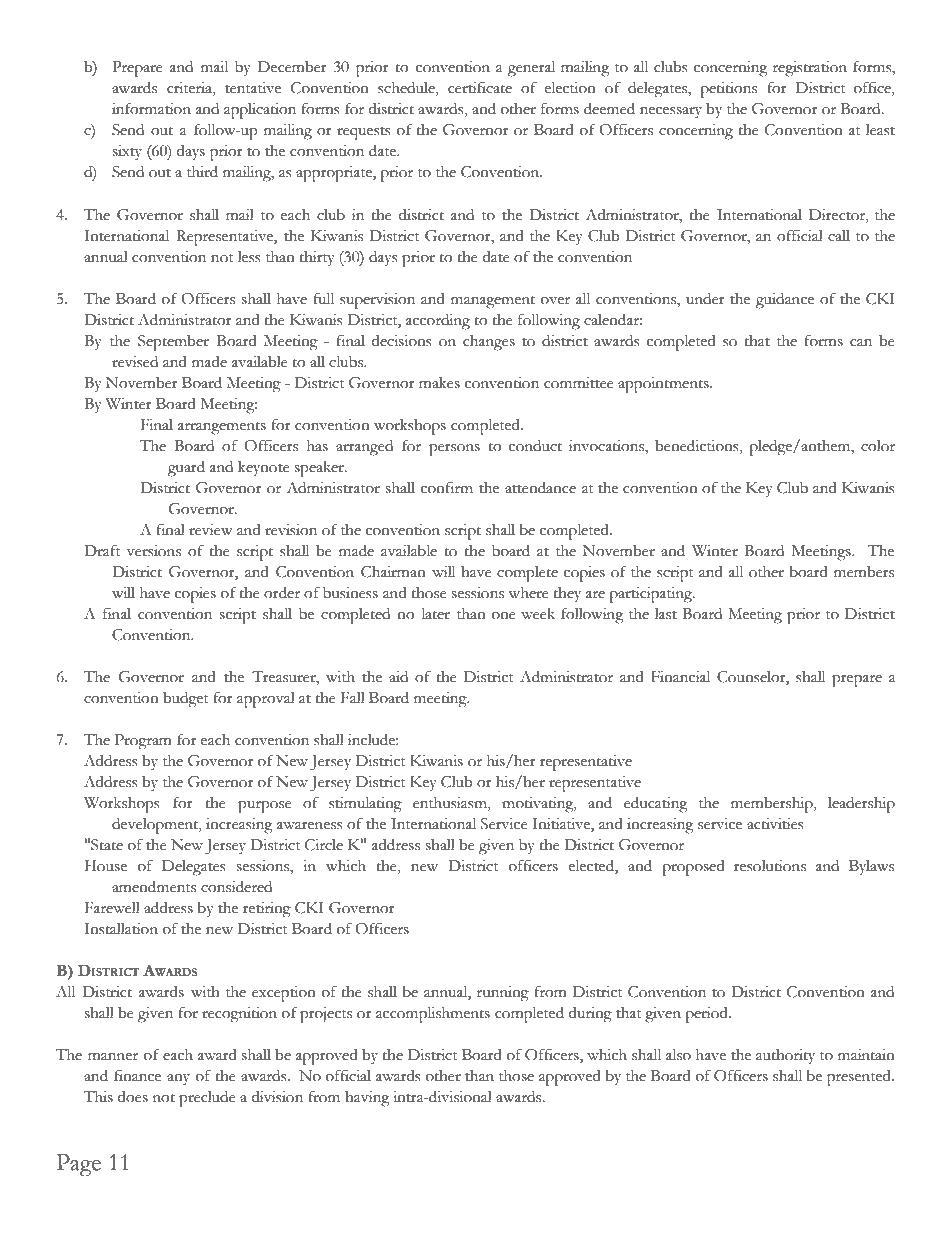 The image size is (952, 1233). Describe the element at coordinates (860, 1078) in the screenshot. I see `presented` at that location.
